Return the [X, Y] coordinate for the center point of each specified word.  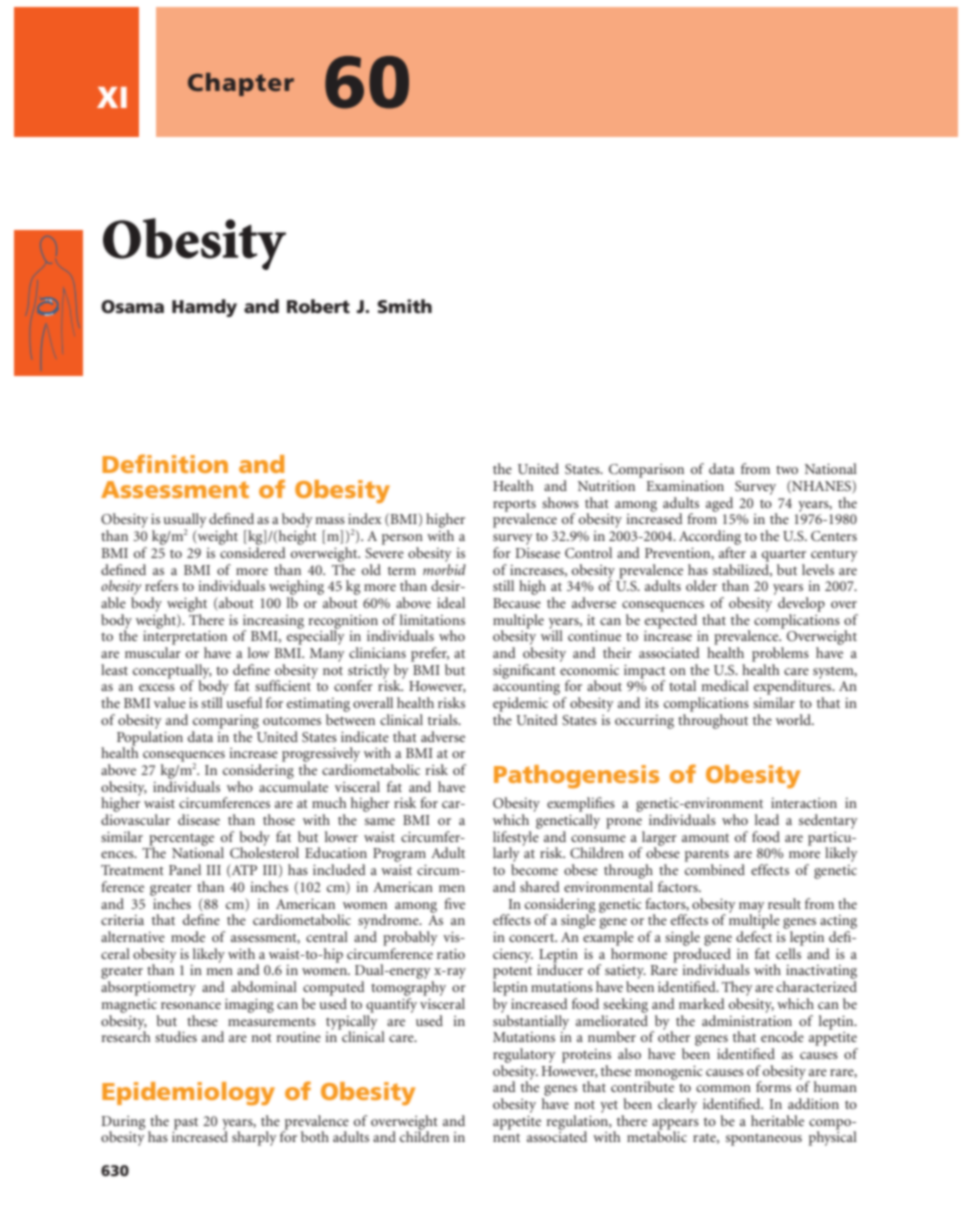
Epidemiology [188, 1093]
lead [767, 819]
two [787, 469]
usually [185, 522]
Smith [404, 306]
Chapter [241, 84]
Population [150, 738]
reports [514, 506]
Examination [685, 485]
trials [444, 719]
